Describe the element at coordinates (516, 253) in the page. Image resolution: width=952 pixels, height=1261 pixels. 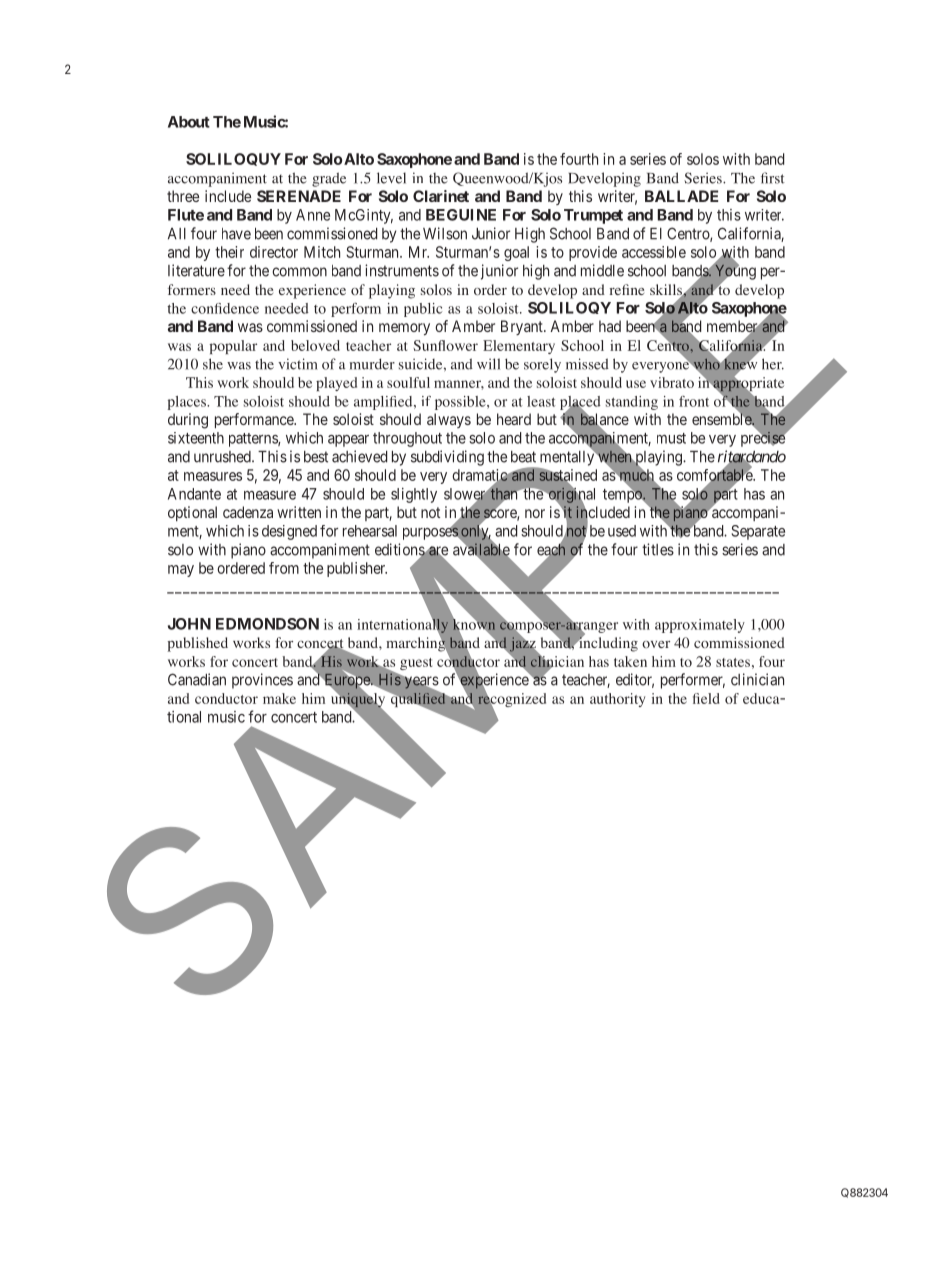
I see `goal` at that location.
